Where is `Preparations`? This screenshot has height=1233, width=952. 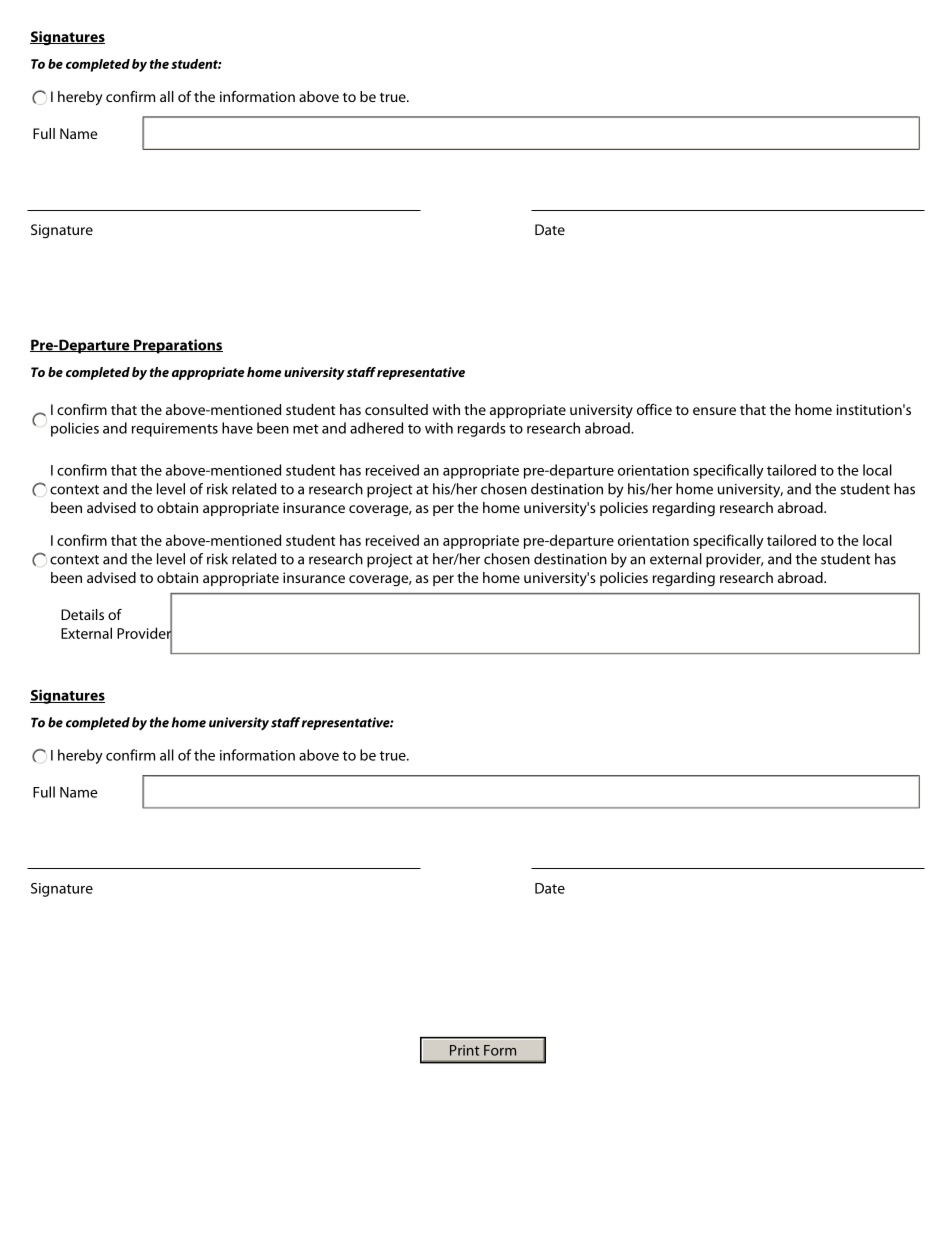 Preparations is located at coordinates (177, 346).
